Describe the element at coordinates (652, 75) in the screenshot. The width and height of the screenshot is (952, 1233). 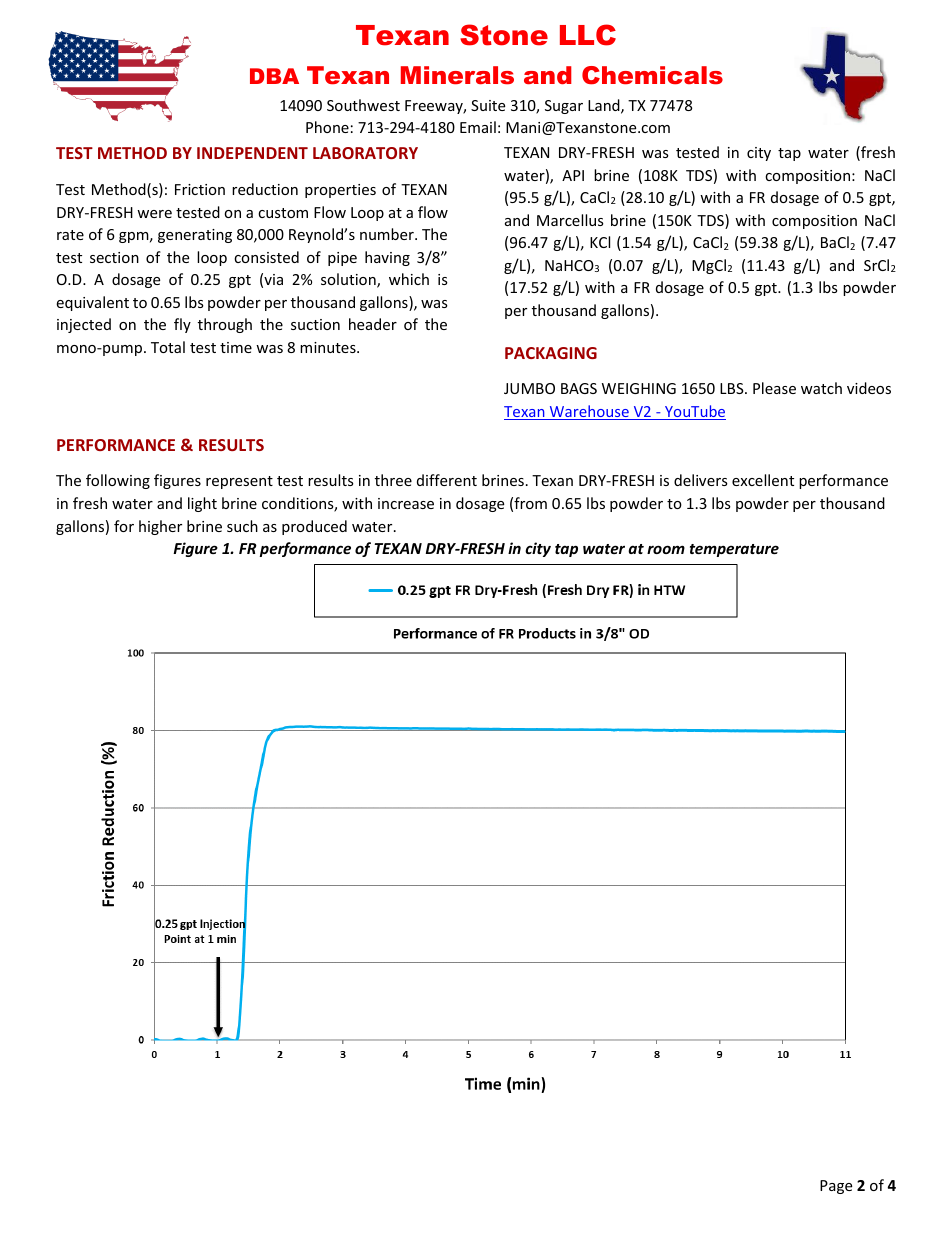
I see `Chemicals` at that location.
